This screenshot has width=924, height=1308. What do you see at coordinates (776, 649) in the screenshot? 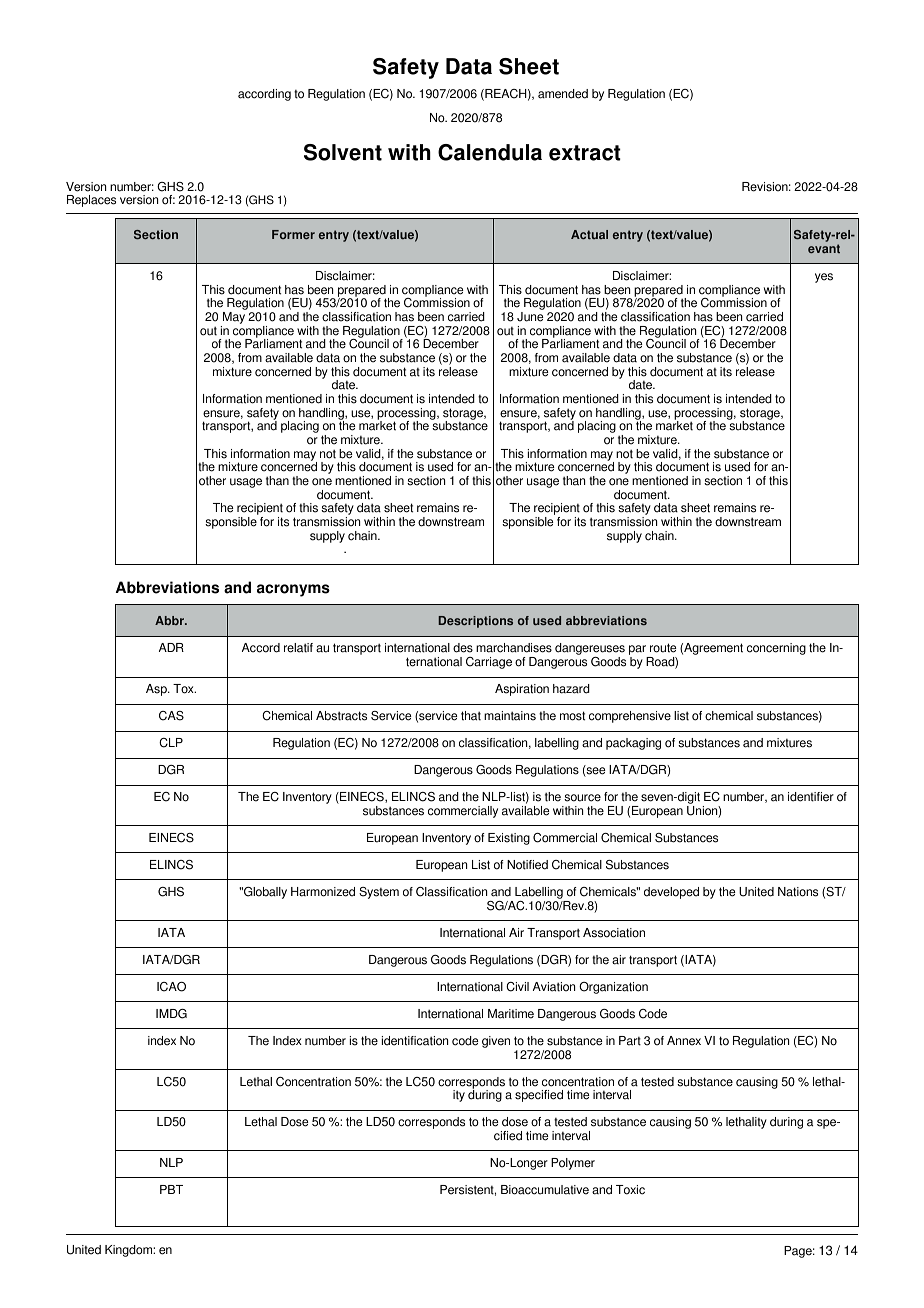
I see `concerning` at bounding box center [776, 649].
